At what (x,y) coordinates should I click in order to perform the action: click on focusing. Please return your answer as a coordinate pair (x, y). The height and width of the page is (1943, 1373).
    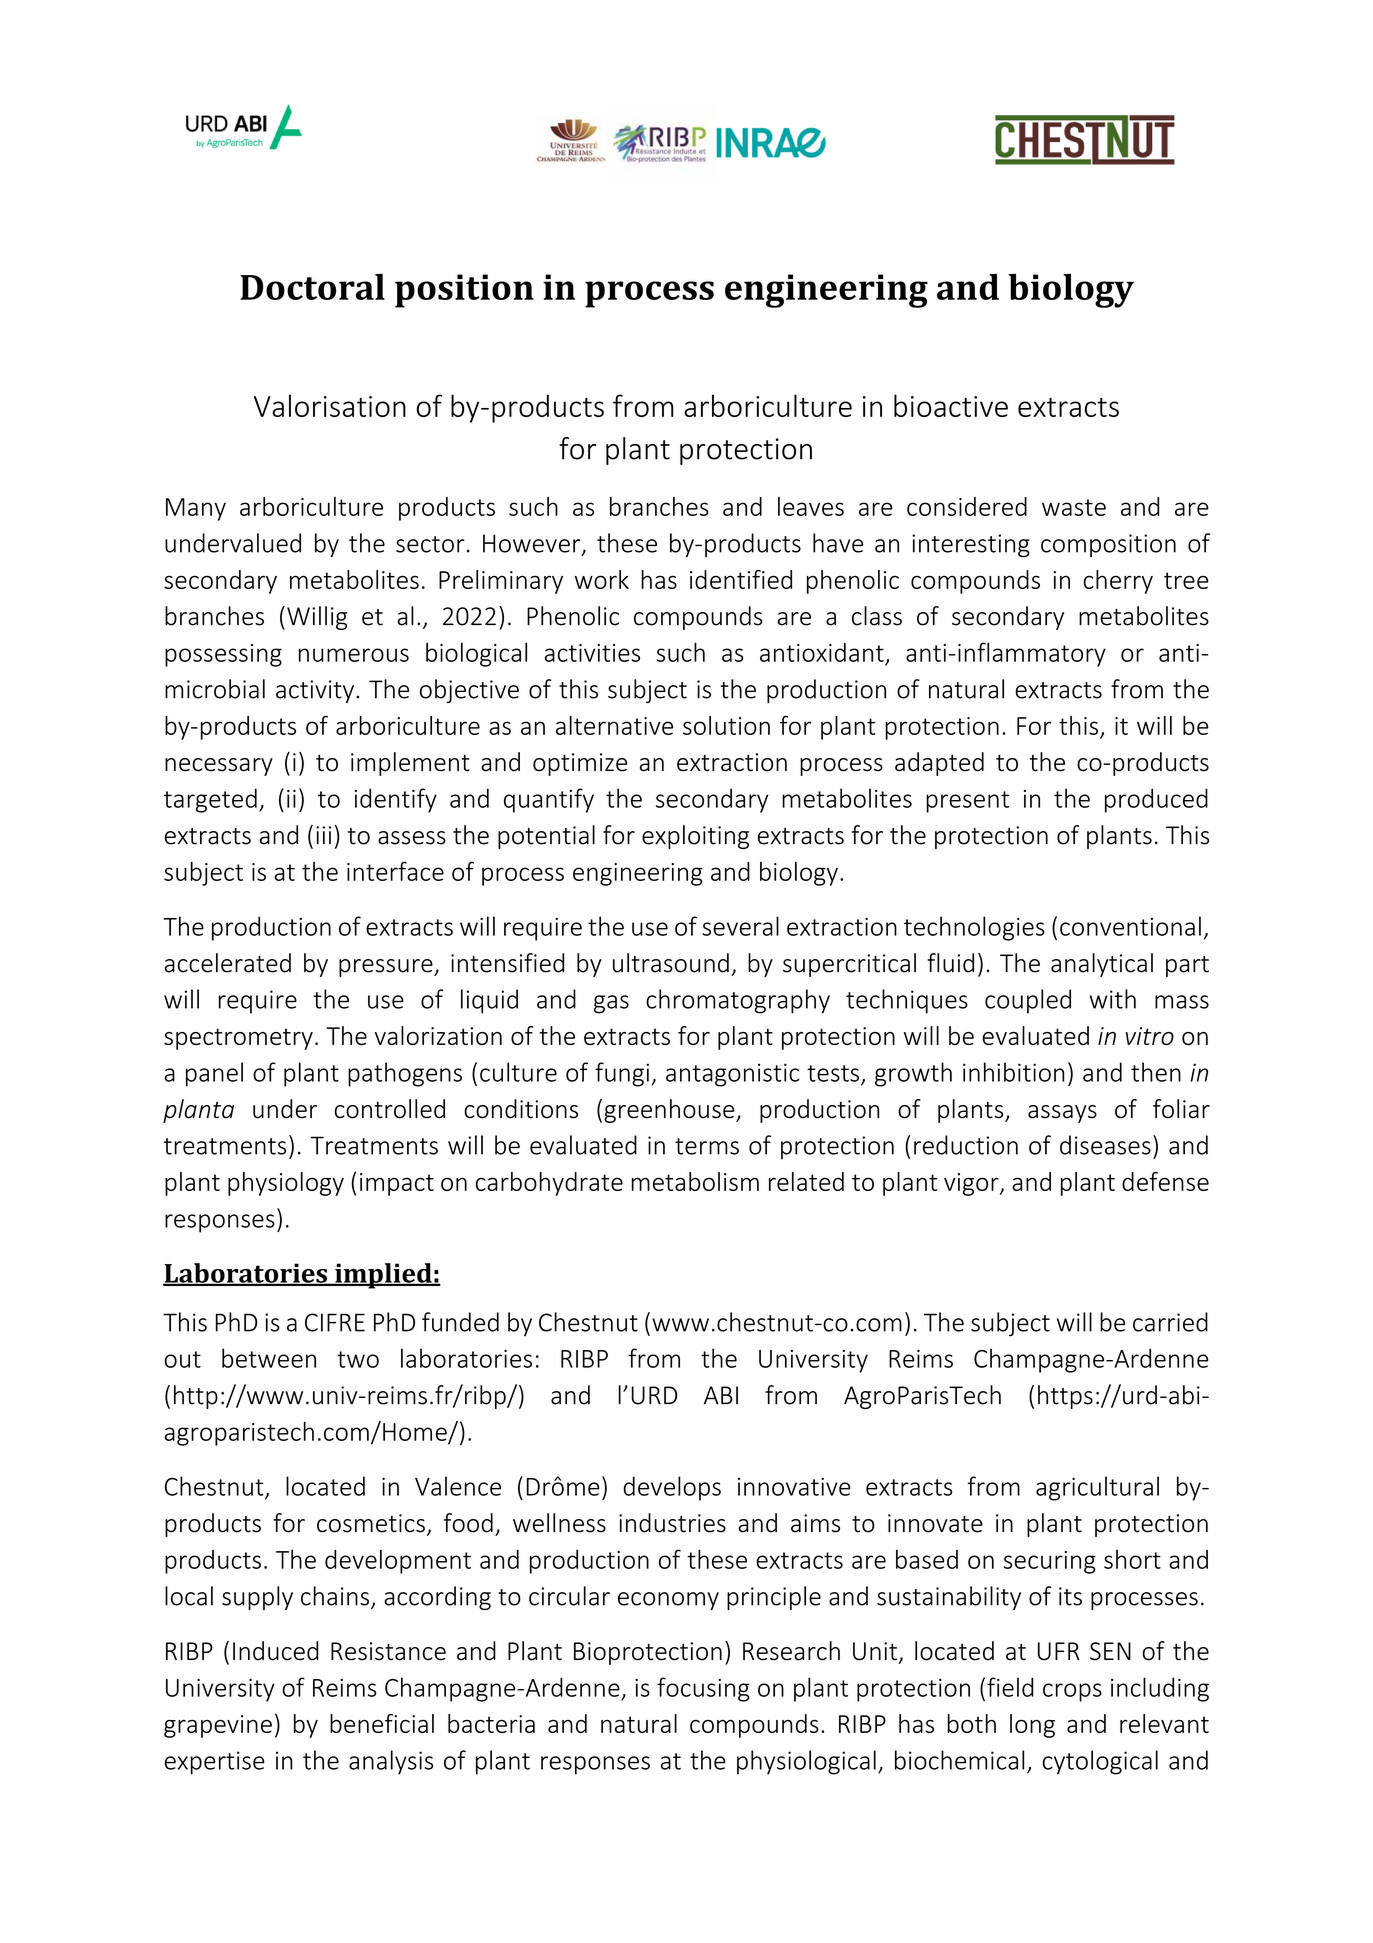
    Looking at the image, I should click on (703, 1689).
